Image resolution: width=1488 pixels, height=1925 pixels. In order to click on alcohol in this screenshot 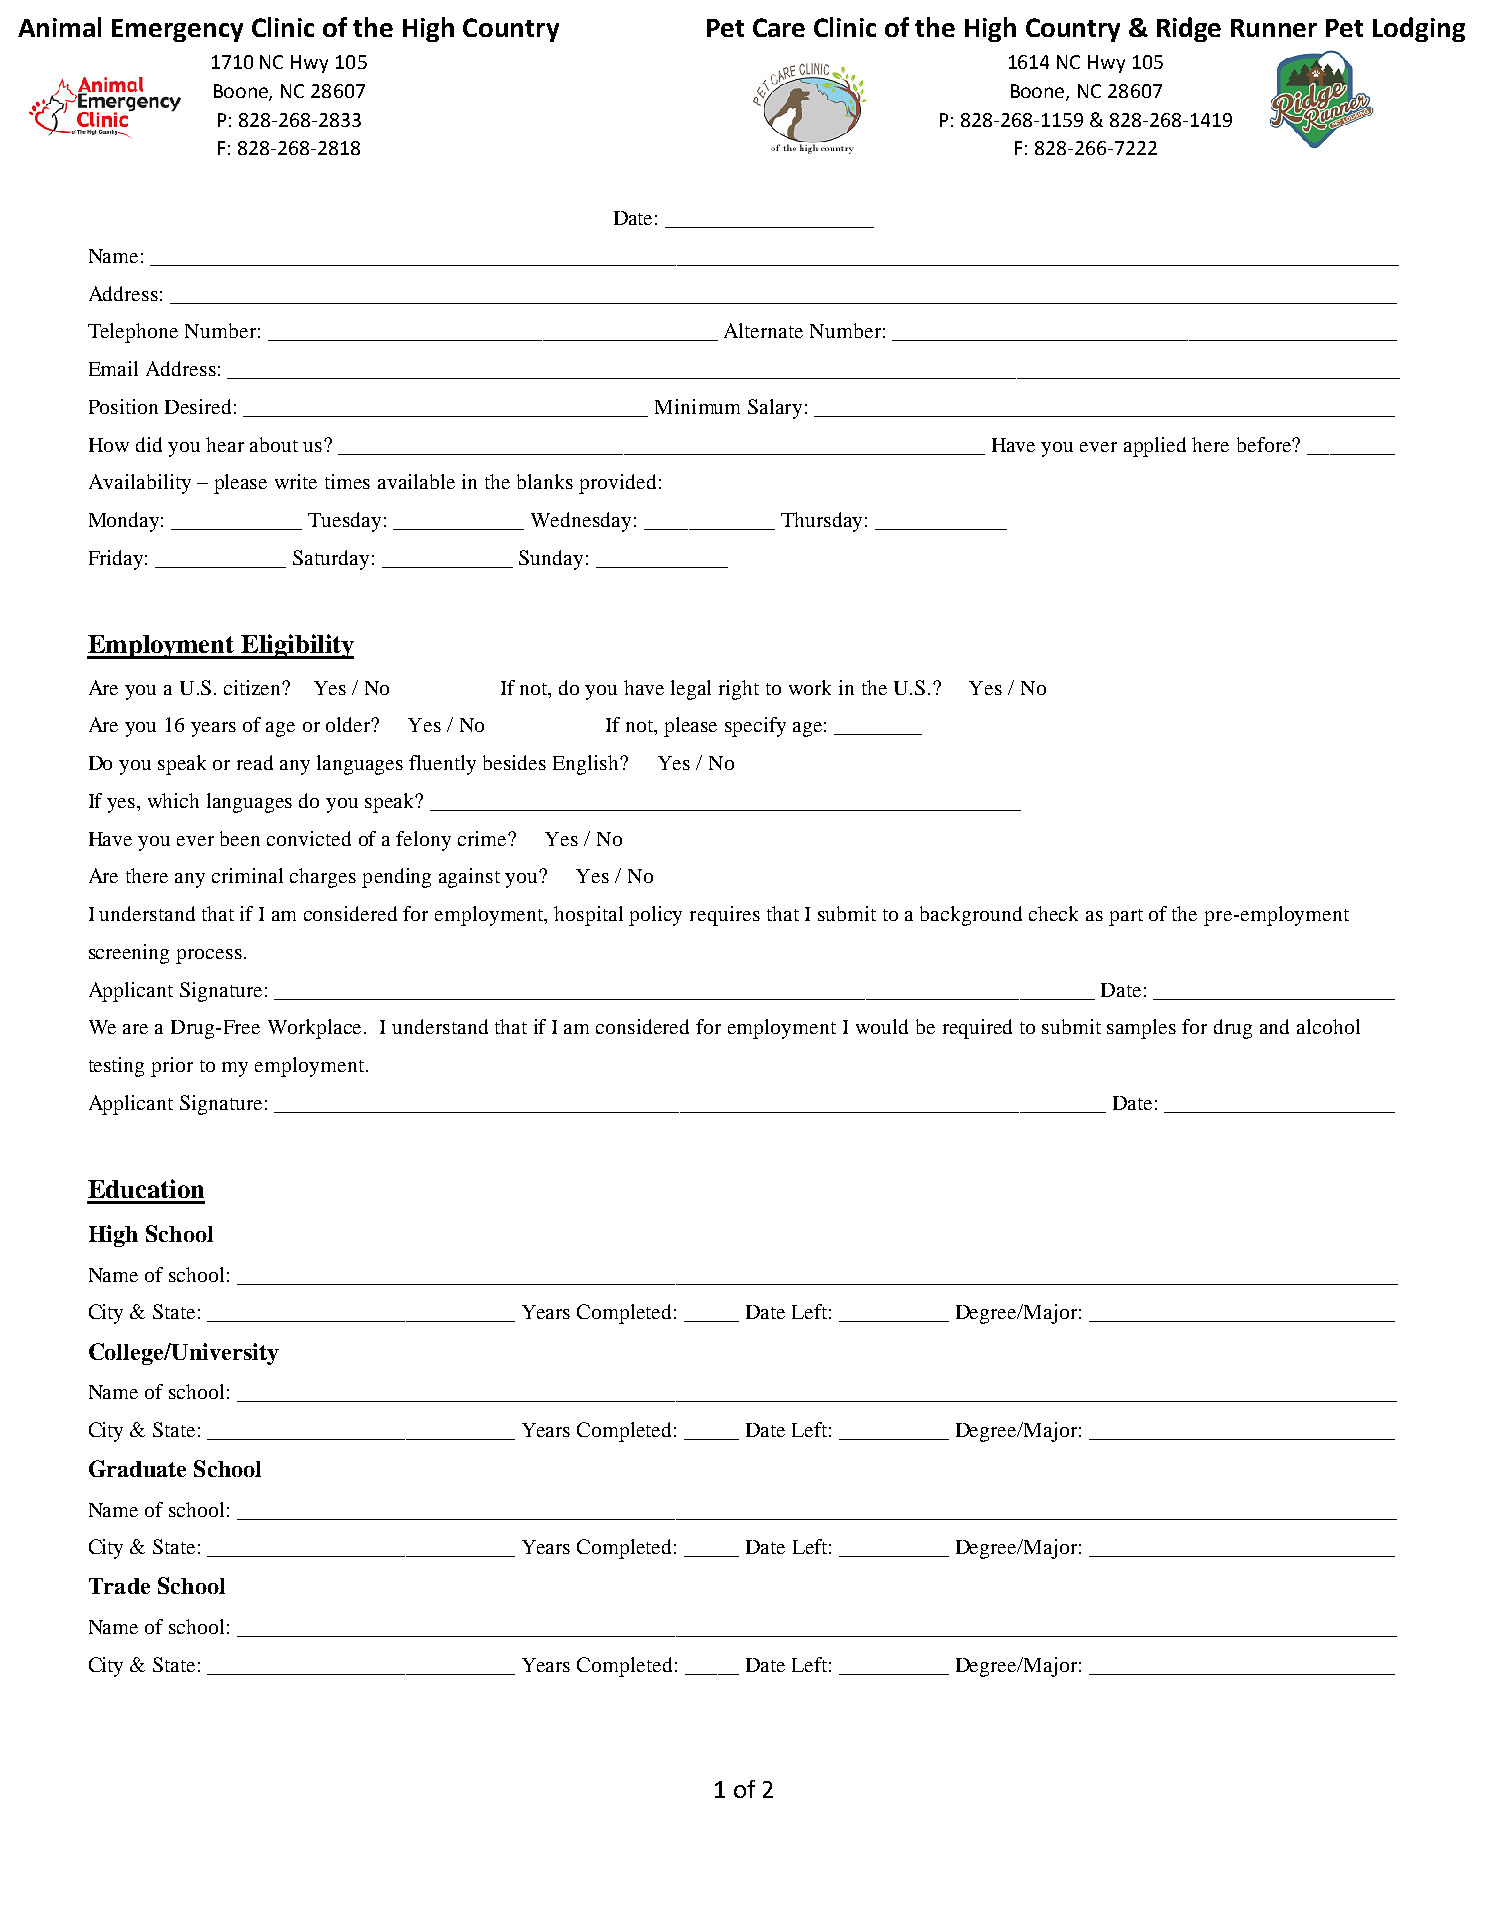, I will do `click(1328, 1026)`.
